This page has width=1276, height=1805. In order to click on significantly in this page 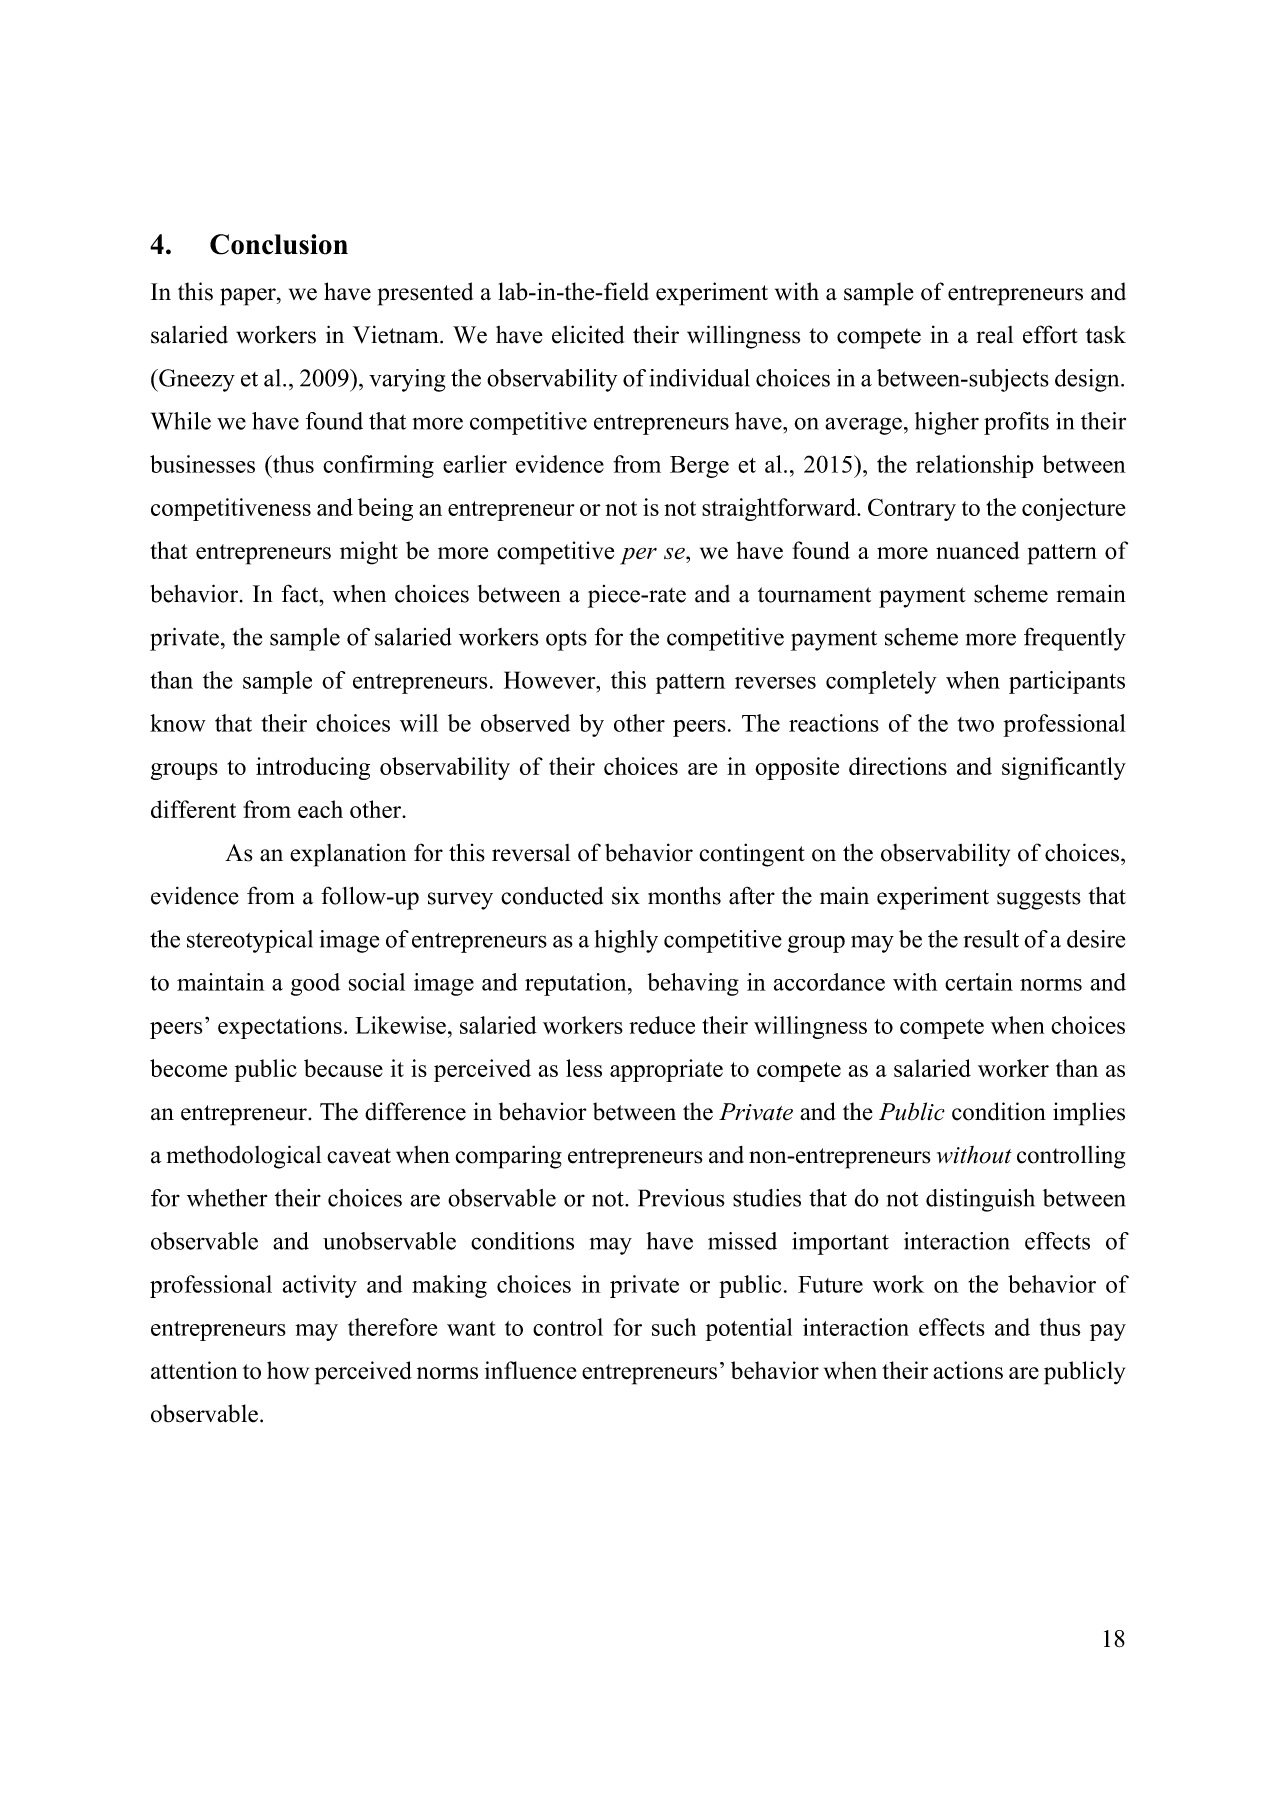, I will do `click(1064, 768)`.
